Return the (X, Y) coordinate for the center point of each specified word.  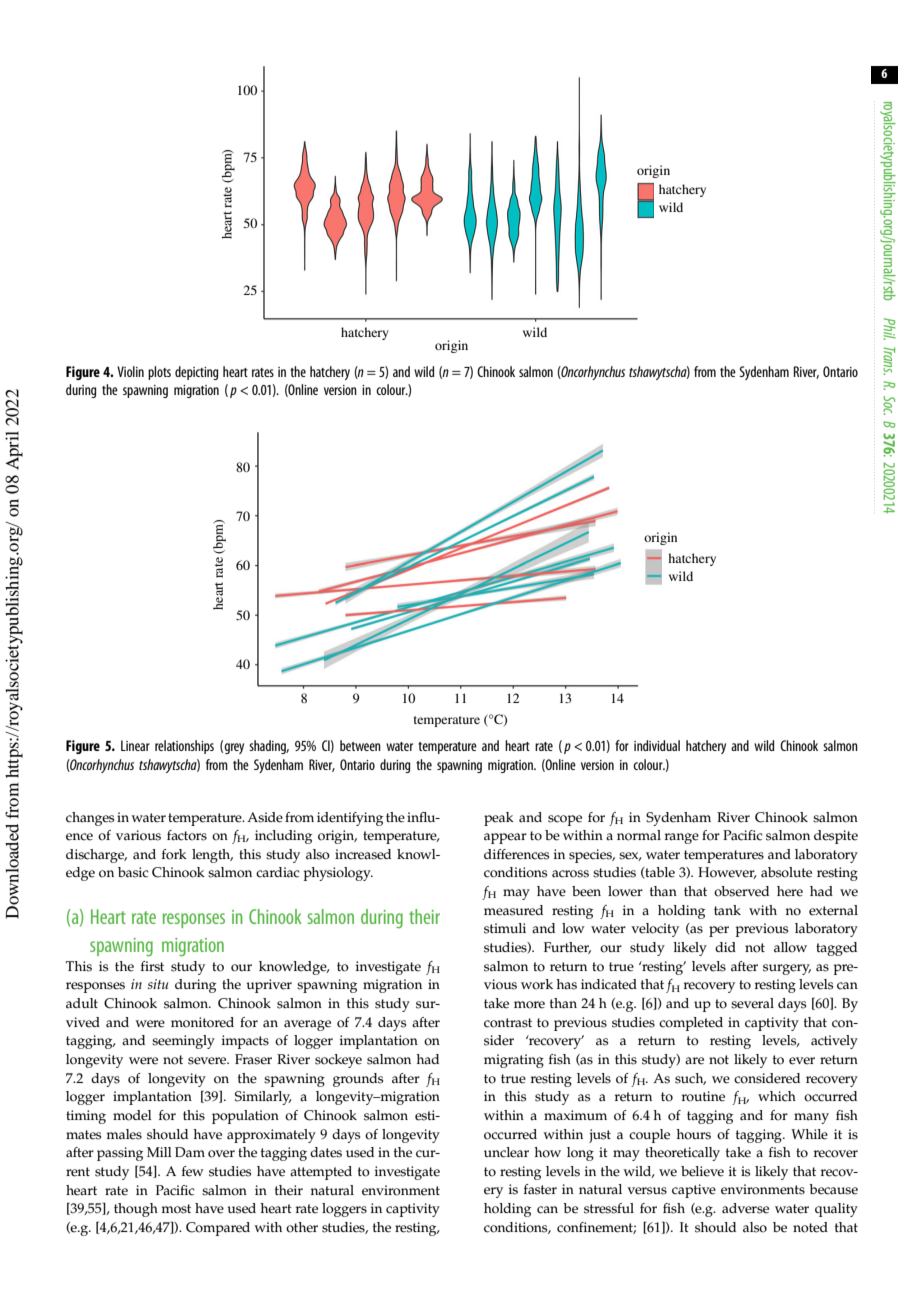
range (682, 838)
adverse (745, 1208)
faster (540, 1189)
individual (657, 745)
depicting (196, 373)
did (725, 947)
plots (159, 373)
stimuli (505, 928)
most (176, 1209)
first (152, 966)
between (360, 745)
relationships (184, 747)
